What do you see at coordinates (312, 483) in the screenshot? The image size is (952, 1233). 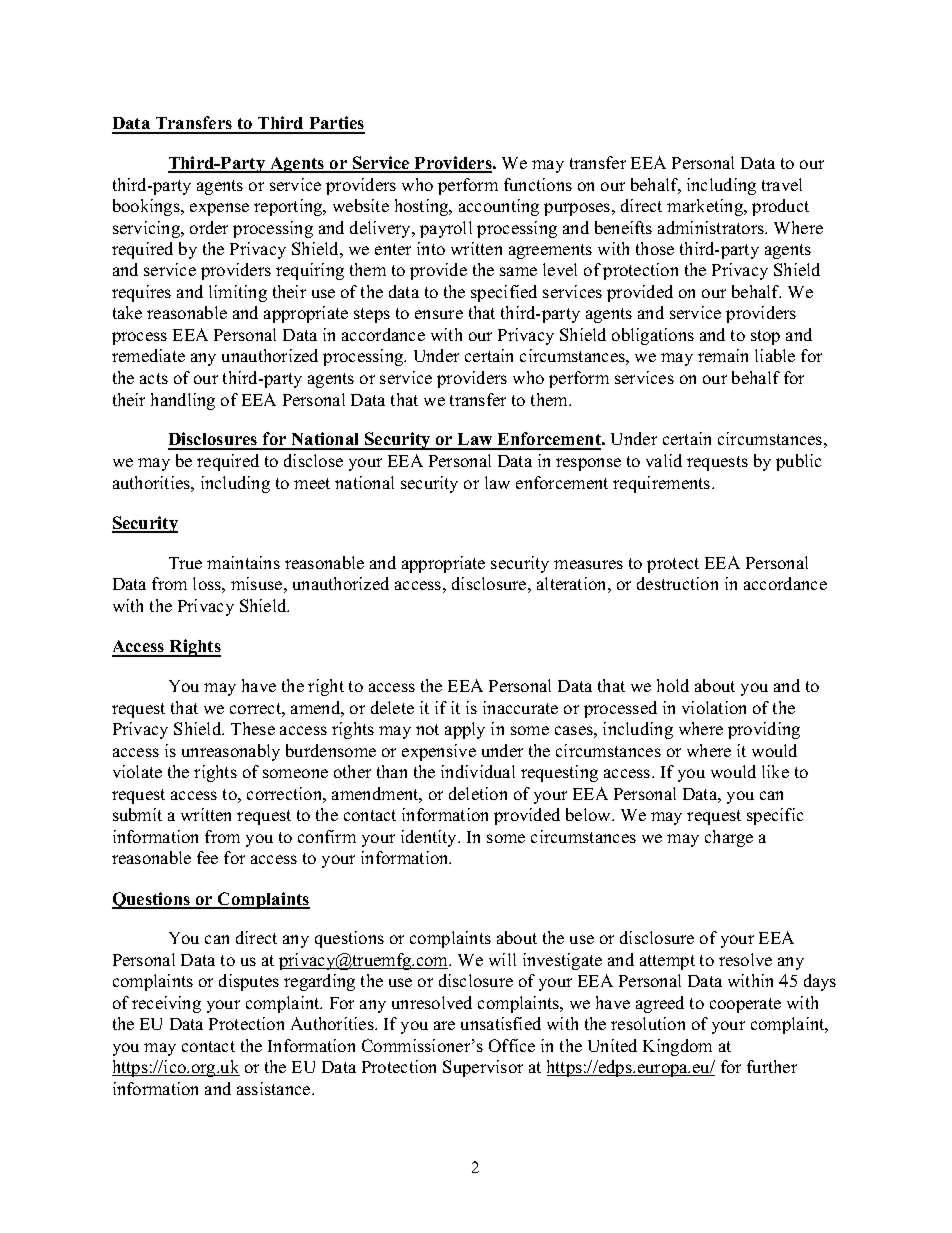 I see `meet` at bounding box center [312, 483].
